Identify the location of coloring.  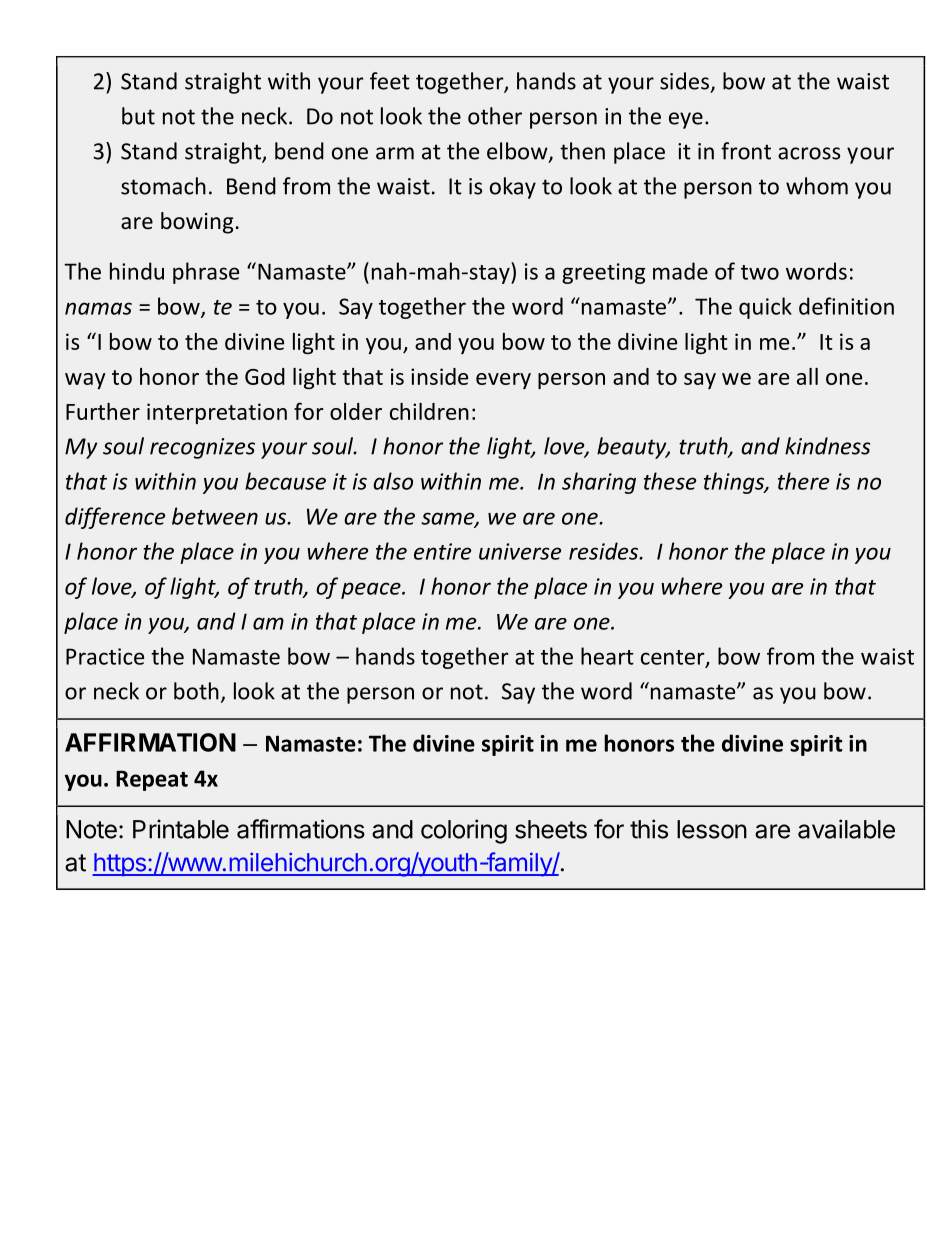
(464, 831).
